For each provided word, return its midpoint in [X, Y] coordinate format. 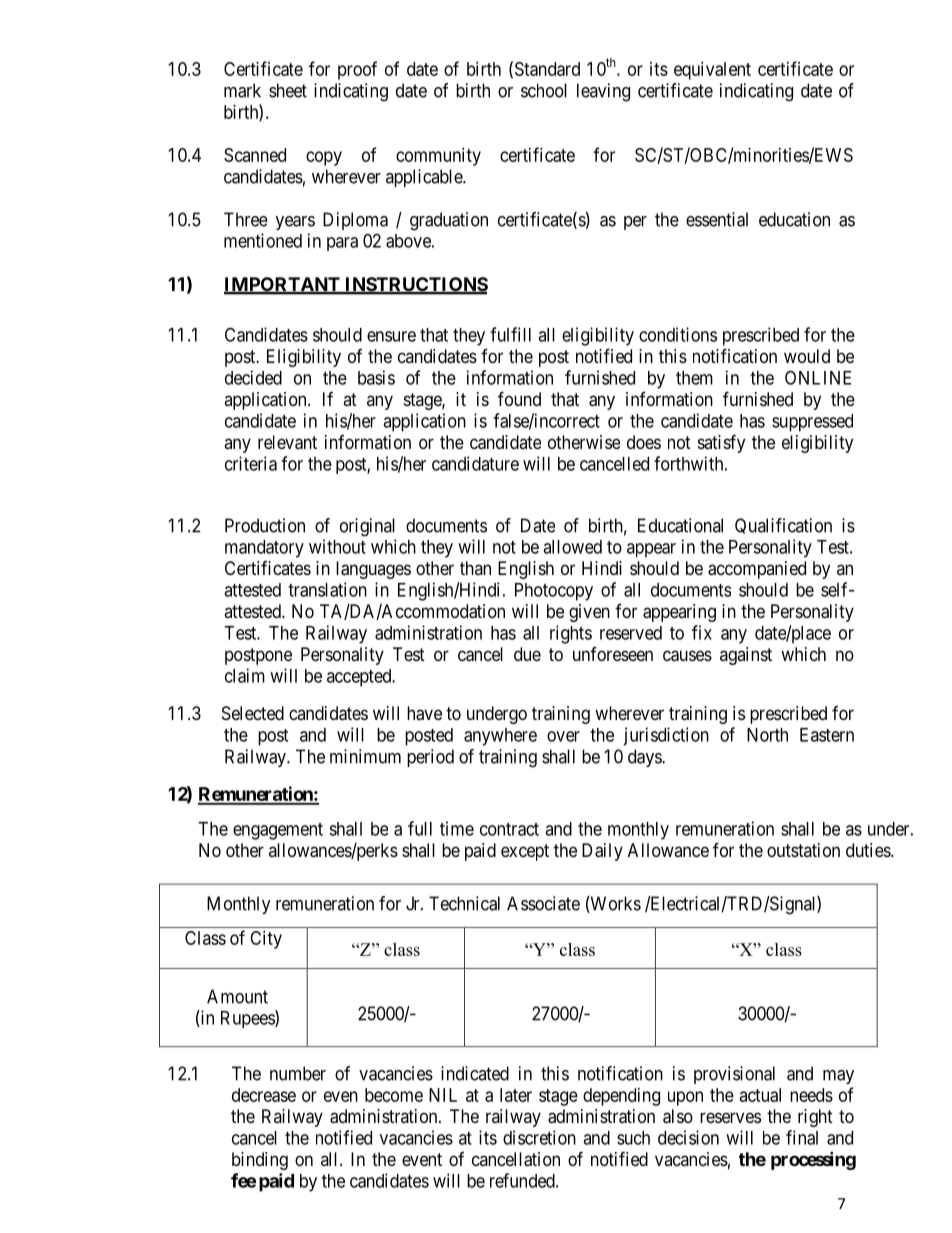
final [802, 1137]
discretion [539, 1137]
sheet [288, 90]
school [544, 90]
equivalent [712, 71]
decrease [264, 1095]
